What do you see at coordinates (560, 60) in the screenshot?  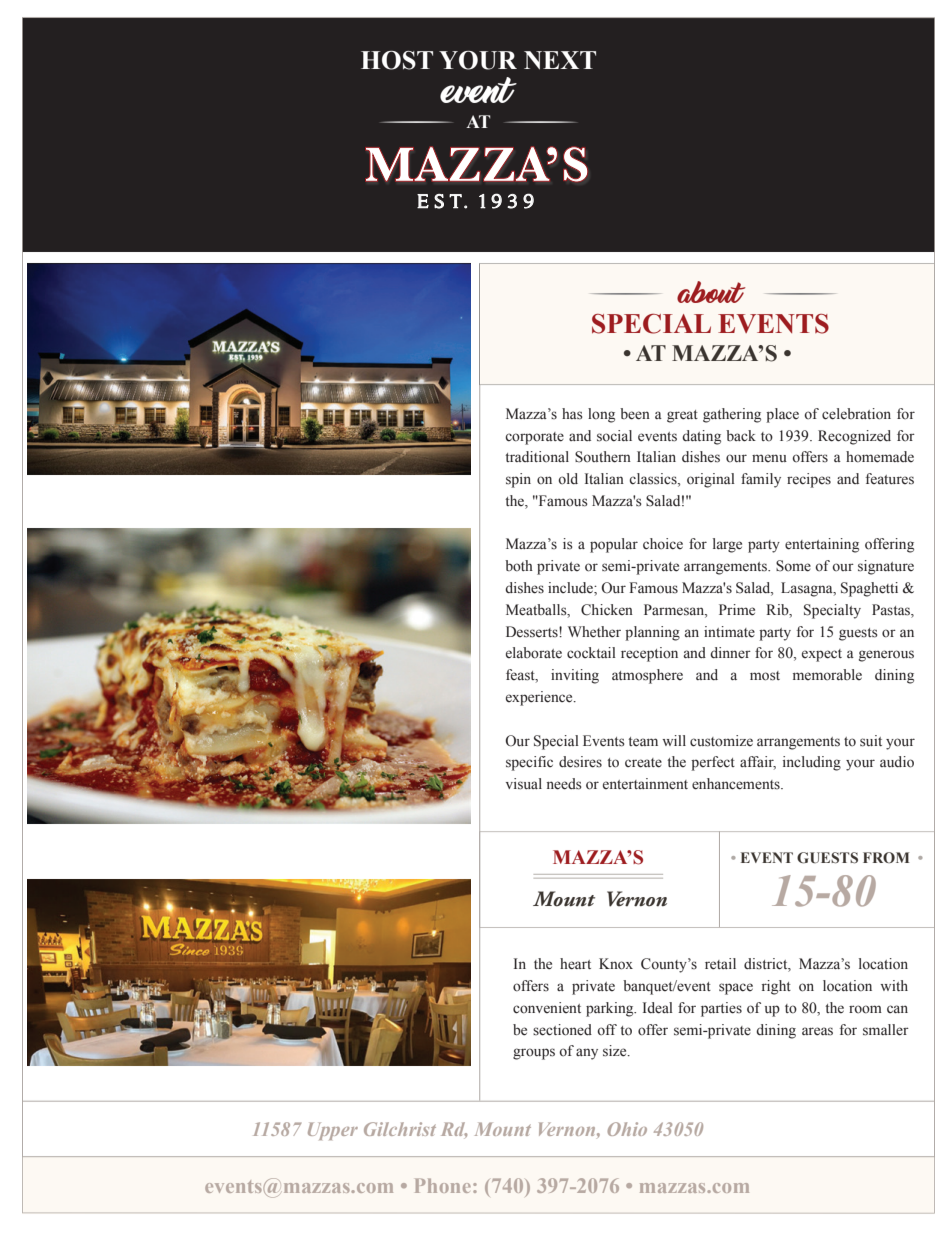 I see `NEXT` at bounding box center [560, 60].
